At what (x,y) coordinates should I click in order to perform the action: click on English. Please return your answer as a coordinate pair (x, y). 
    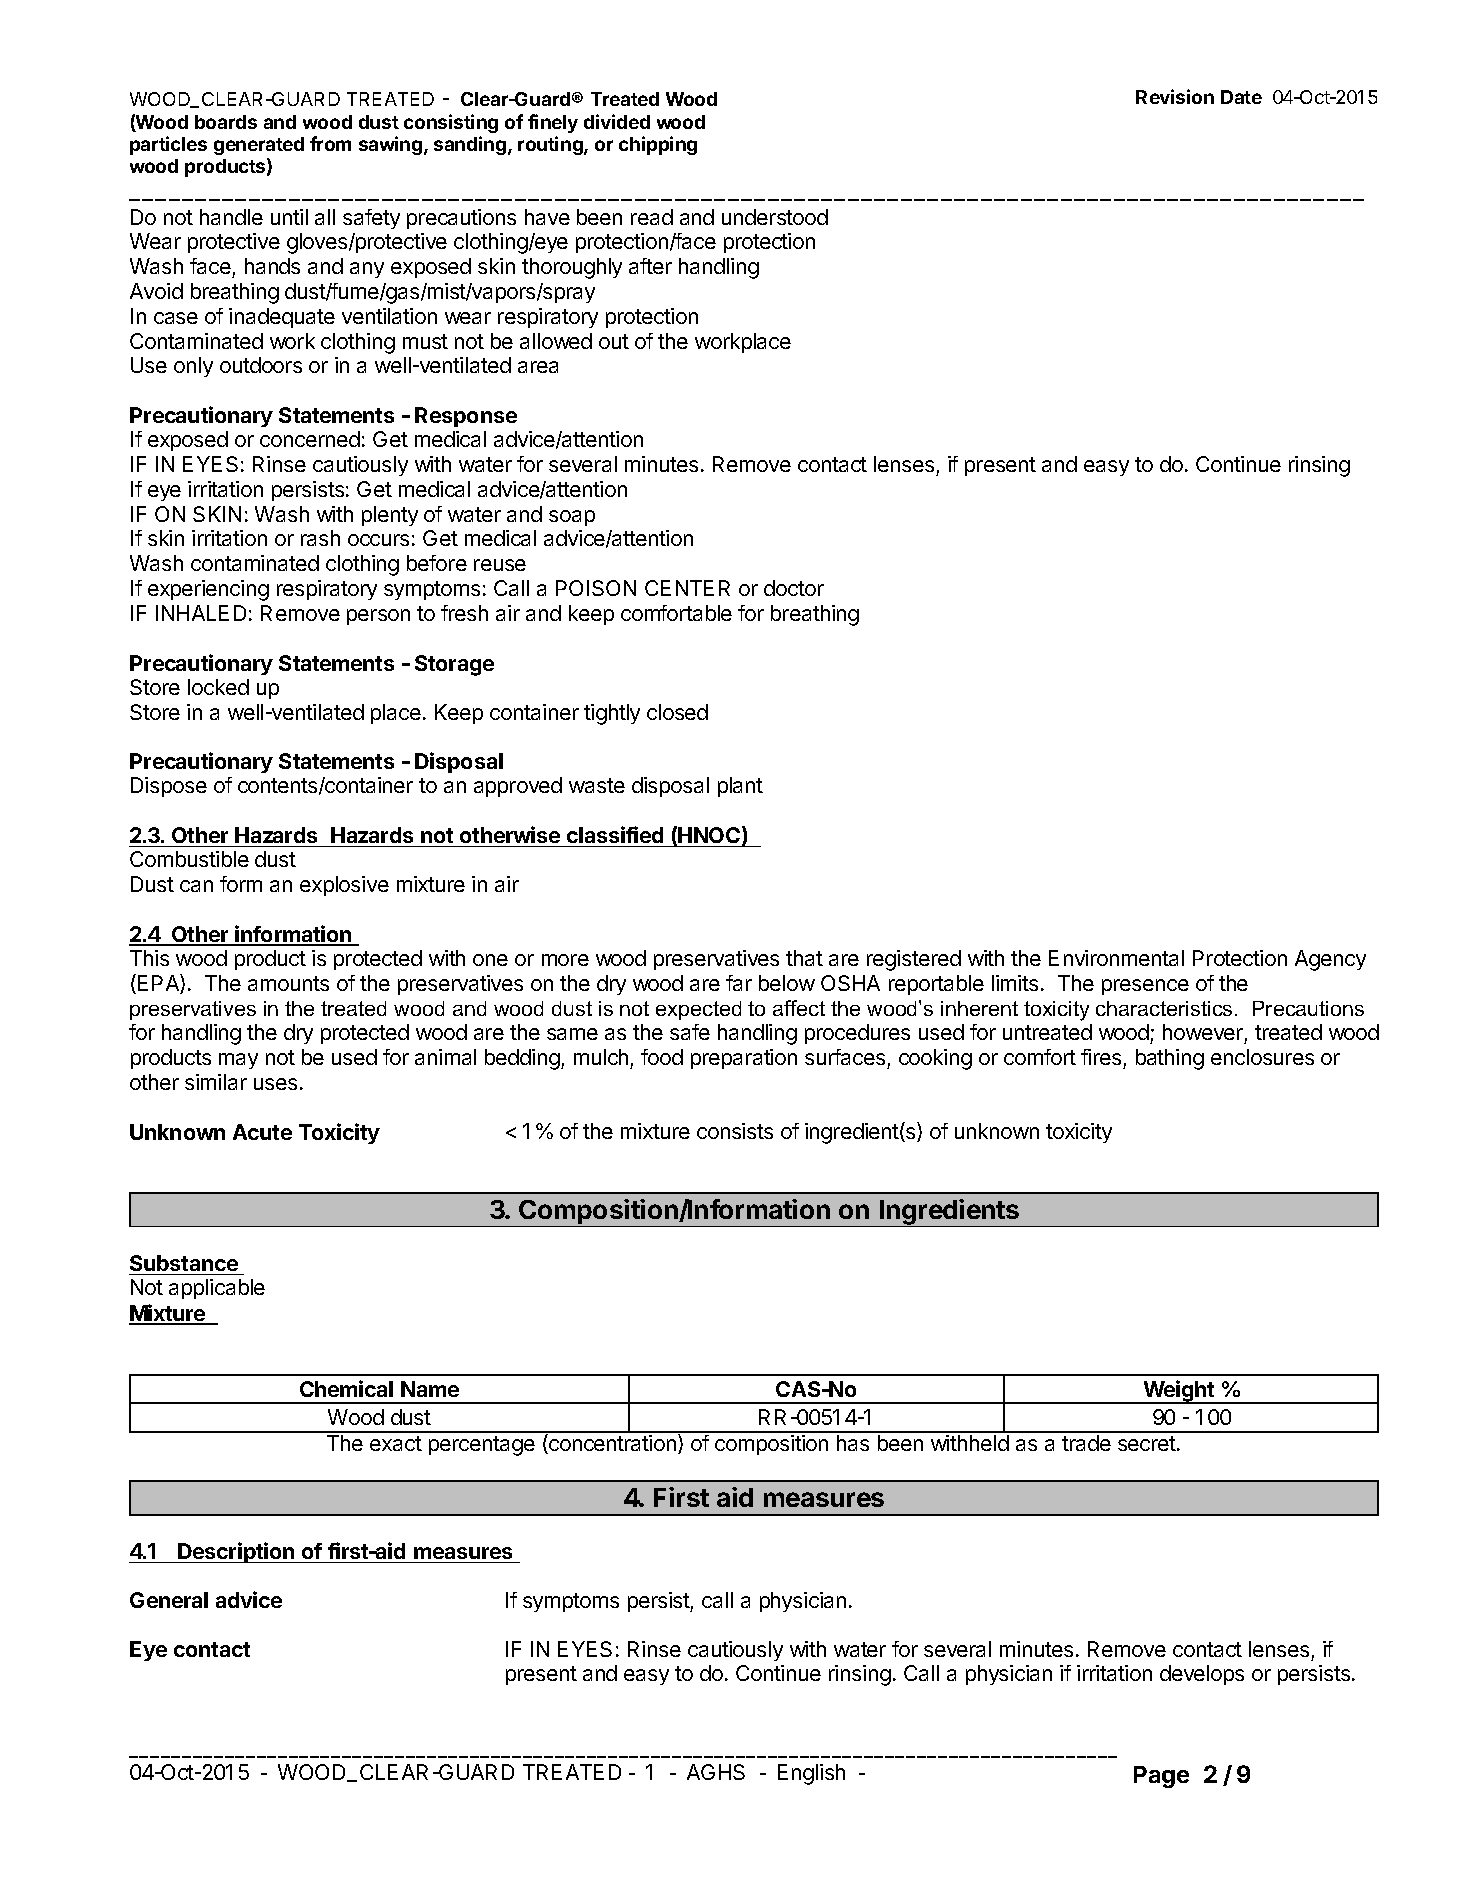
    Looking at the image, I should click on (811, 1774).
